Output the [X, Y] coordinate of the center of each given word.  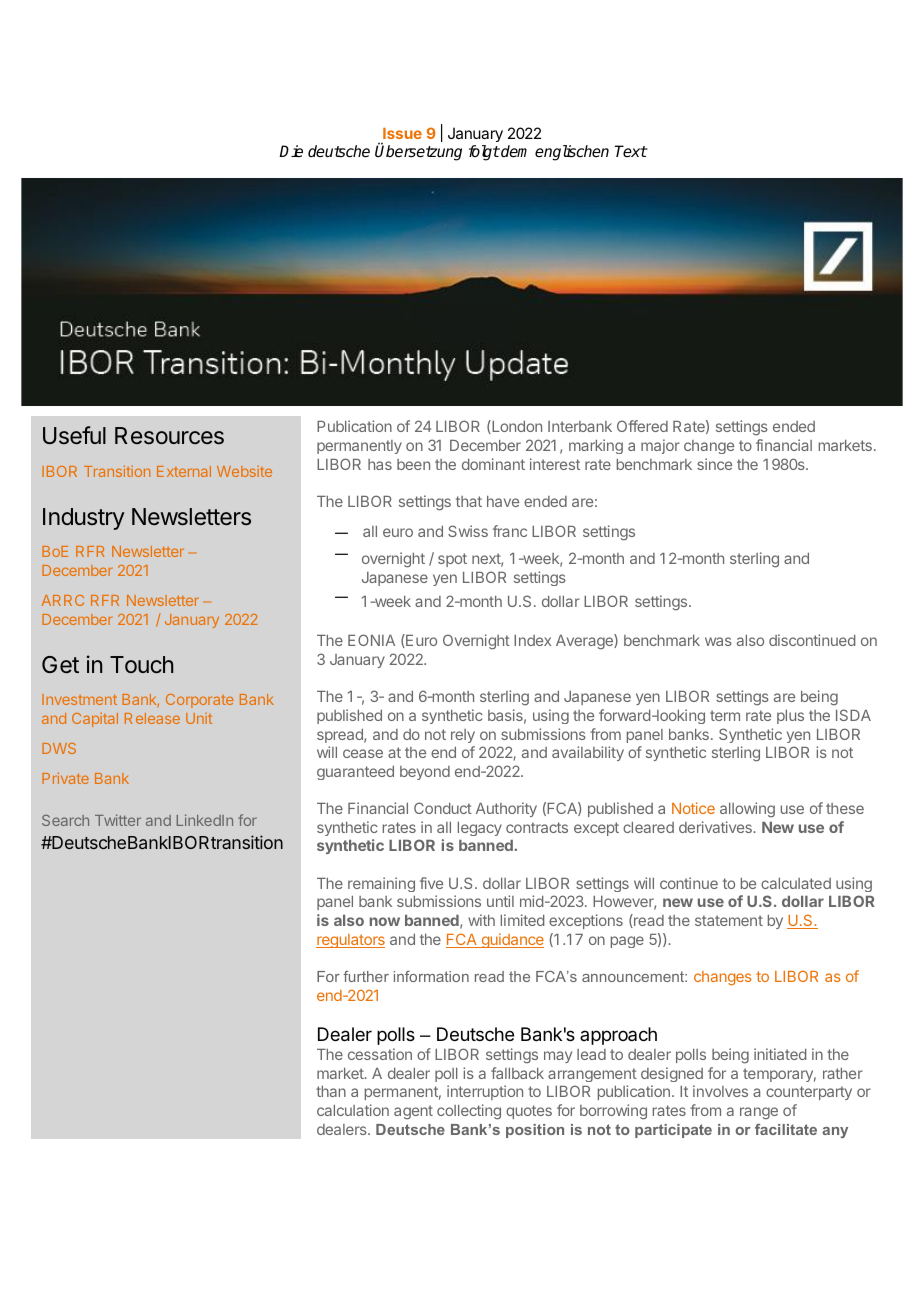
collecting [469, 1112]
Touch [141, 664]
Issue [402, 133]
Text [631, 151]
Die [291, 151]
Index [532, 640]
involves [720, 1091]
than [331, 1091]
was [718, 641]
